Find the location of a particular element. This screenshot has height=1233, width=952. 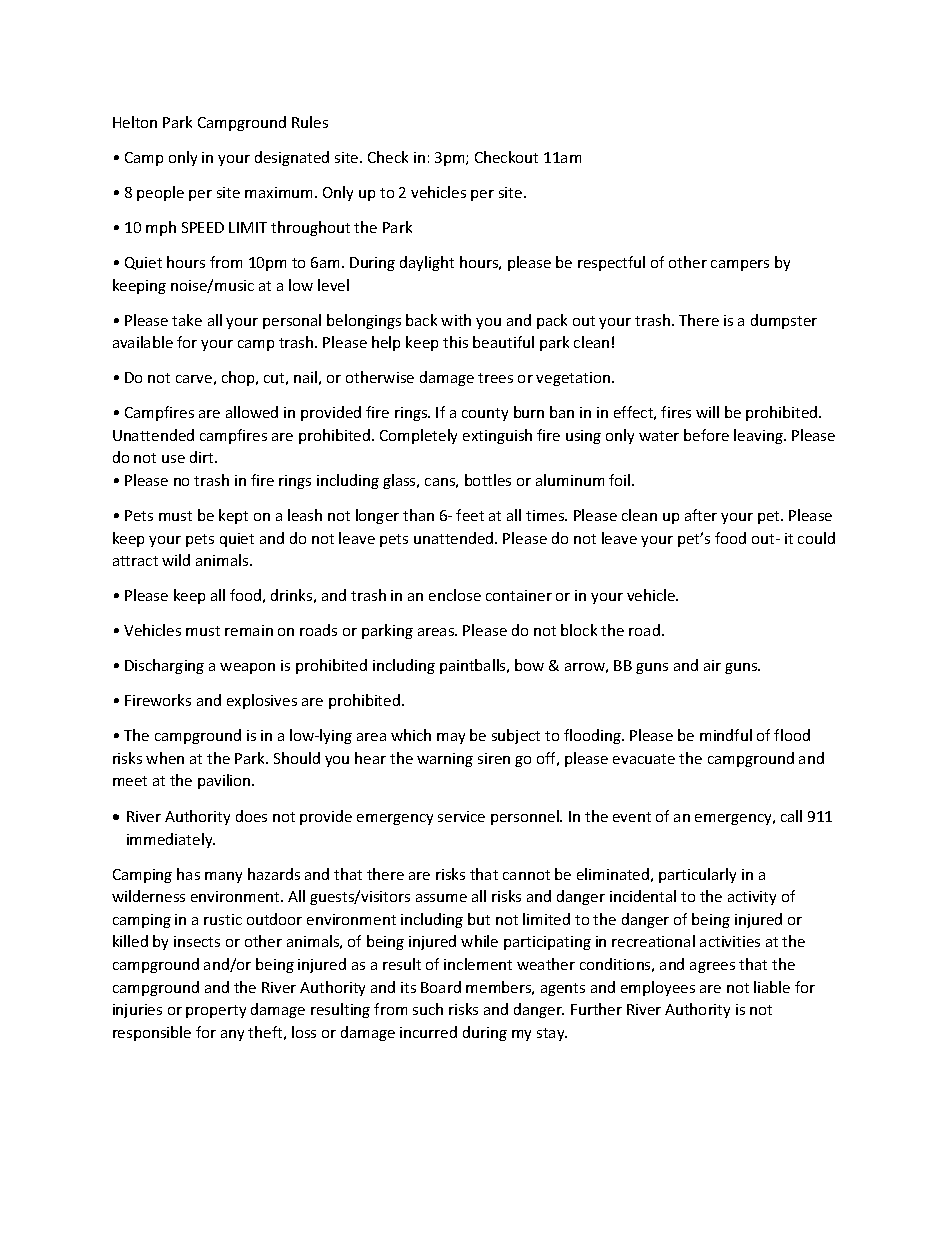

Board is located at coordinates (441, 987).
